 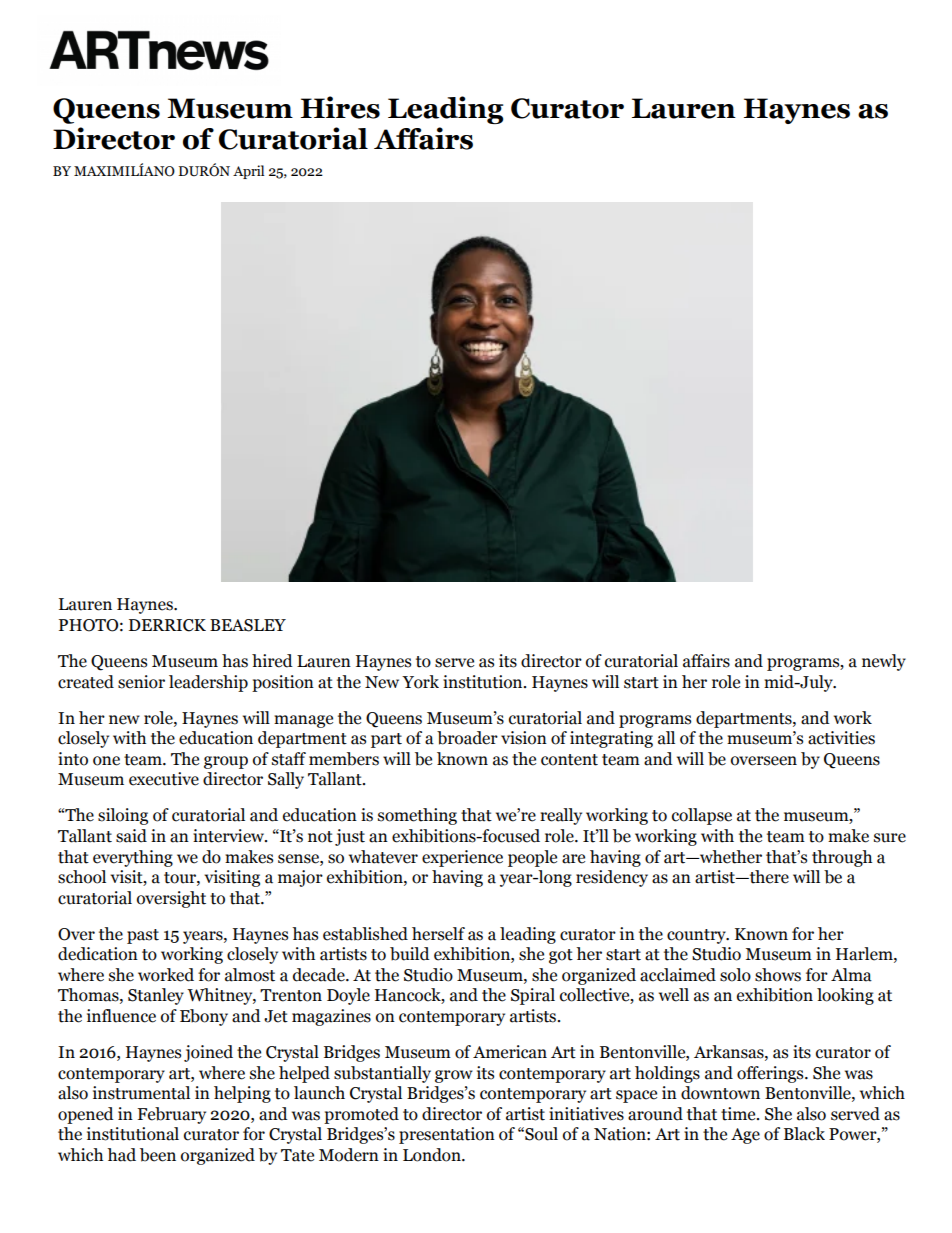 What do you see at coordinates (447, 1135) in the page?
I see `presentation` at bounding box center [447, 1135].
